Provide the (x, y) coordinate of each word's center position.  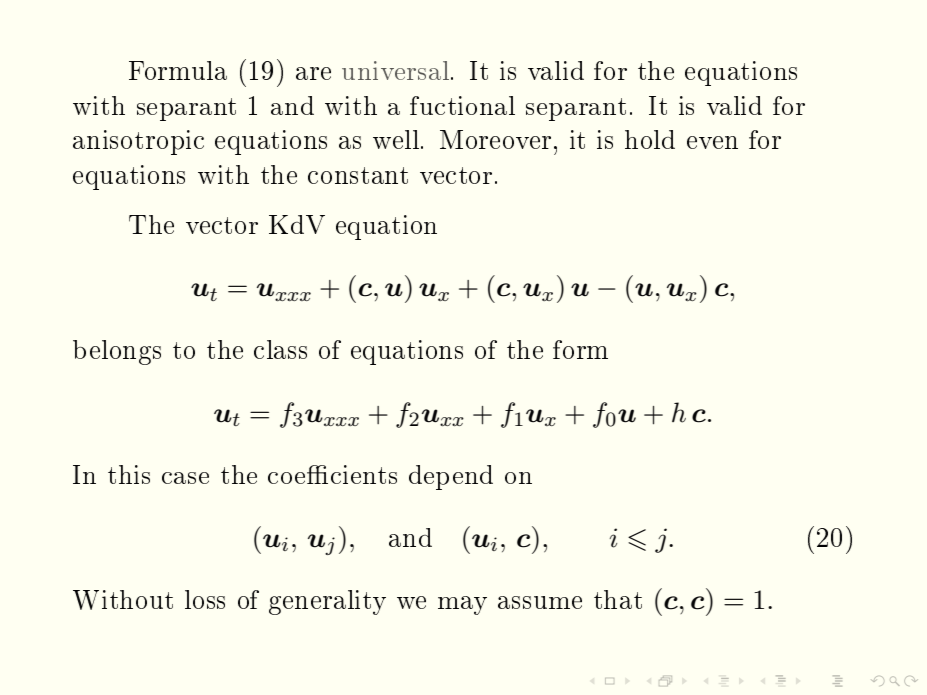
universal (395, 70)
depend (451, 477)
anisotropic (138, 142)
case (185, 478)
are (313, 73)
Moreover (495, 139)
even (712, 142)
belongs (117, 352)
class (280, 349)
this (129, 474)
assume (540, 602)
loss (205, 599)
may (462, 605)
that (618, 599)
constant (358, 175)
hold (650, 139)
